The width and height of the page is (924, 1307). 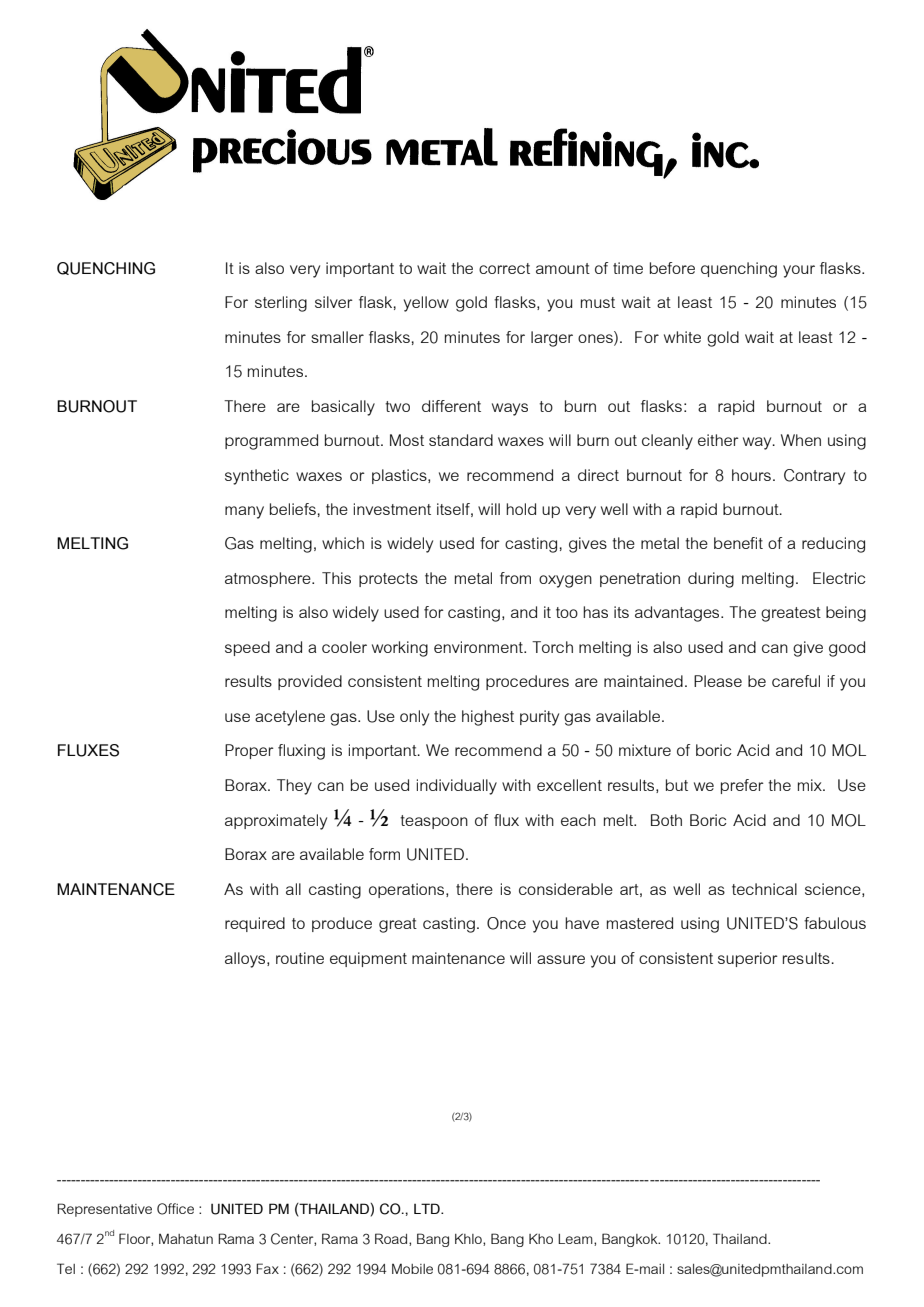 I want to click on alloys, so click(x=246, y=960).
